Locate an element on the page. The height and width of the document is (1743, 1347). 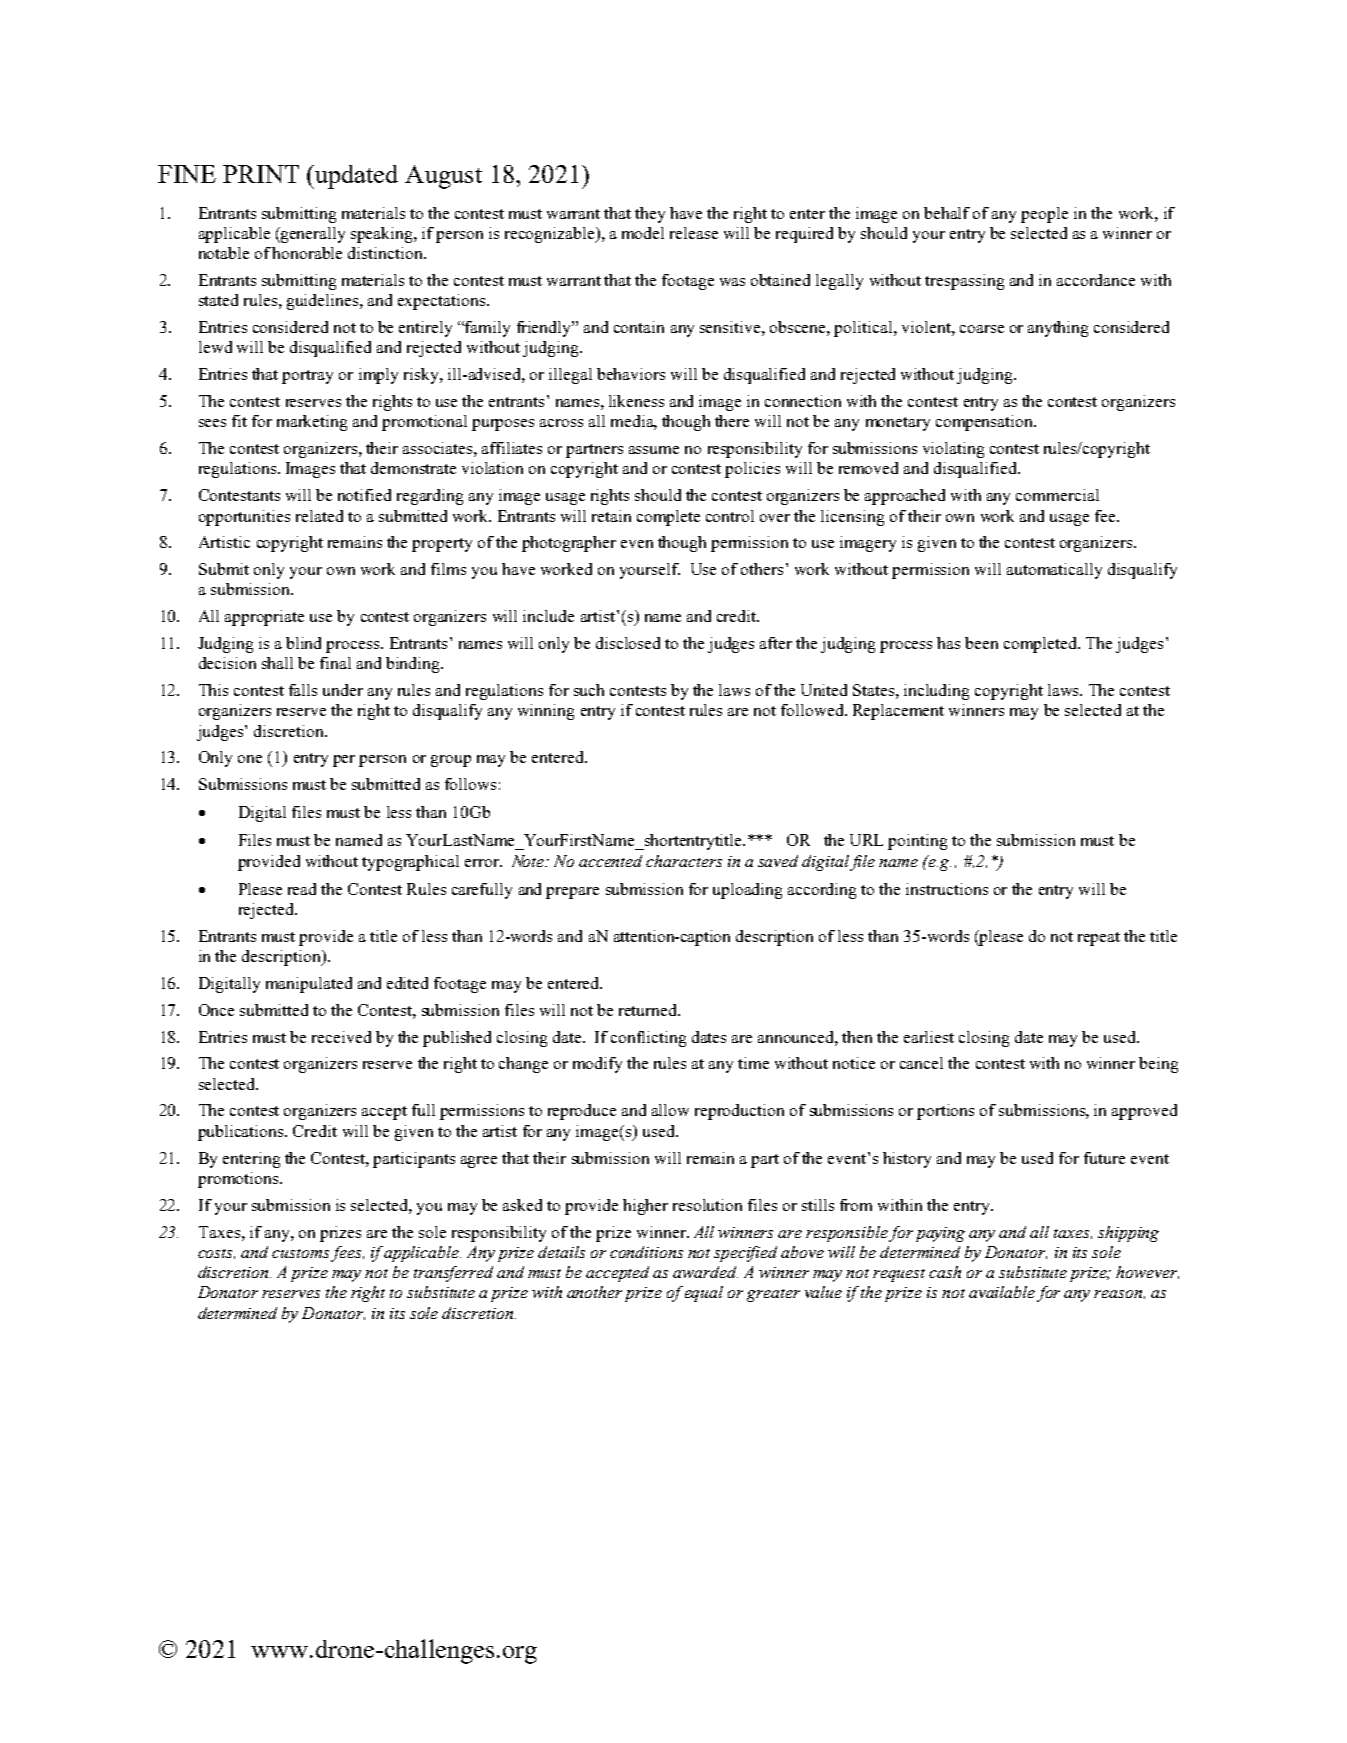
customs is located at coordinates (300, 1253).
